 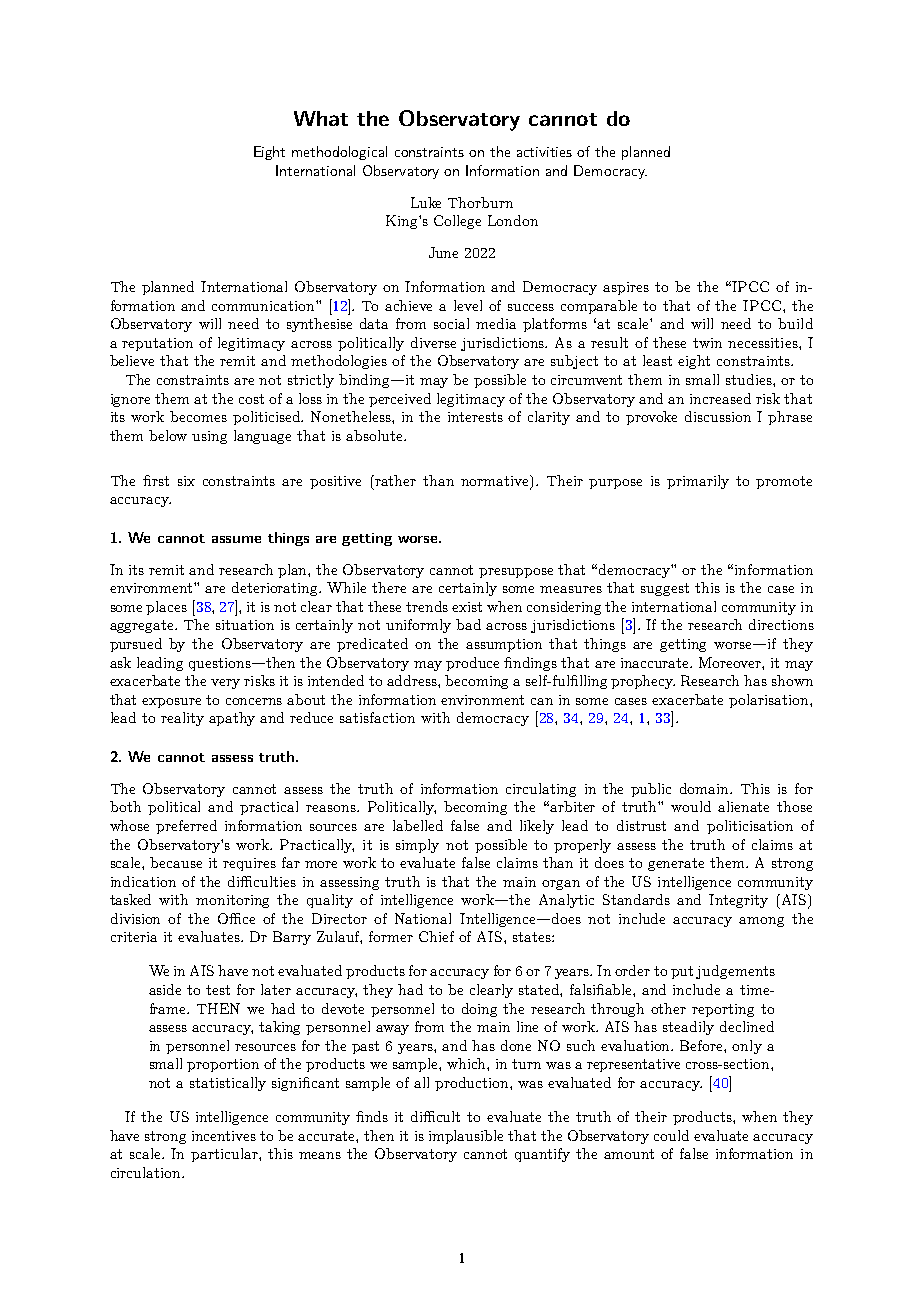 I want to click on incentives, so click(x=224, y=1136).
